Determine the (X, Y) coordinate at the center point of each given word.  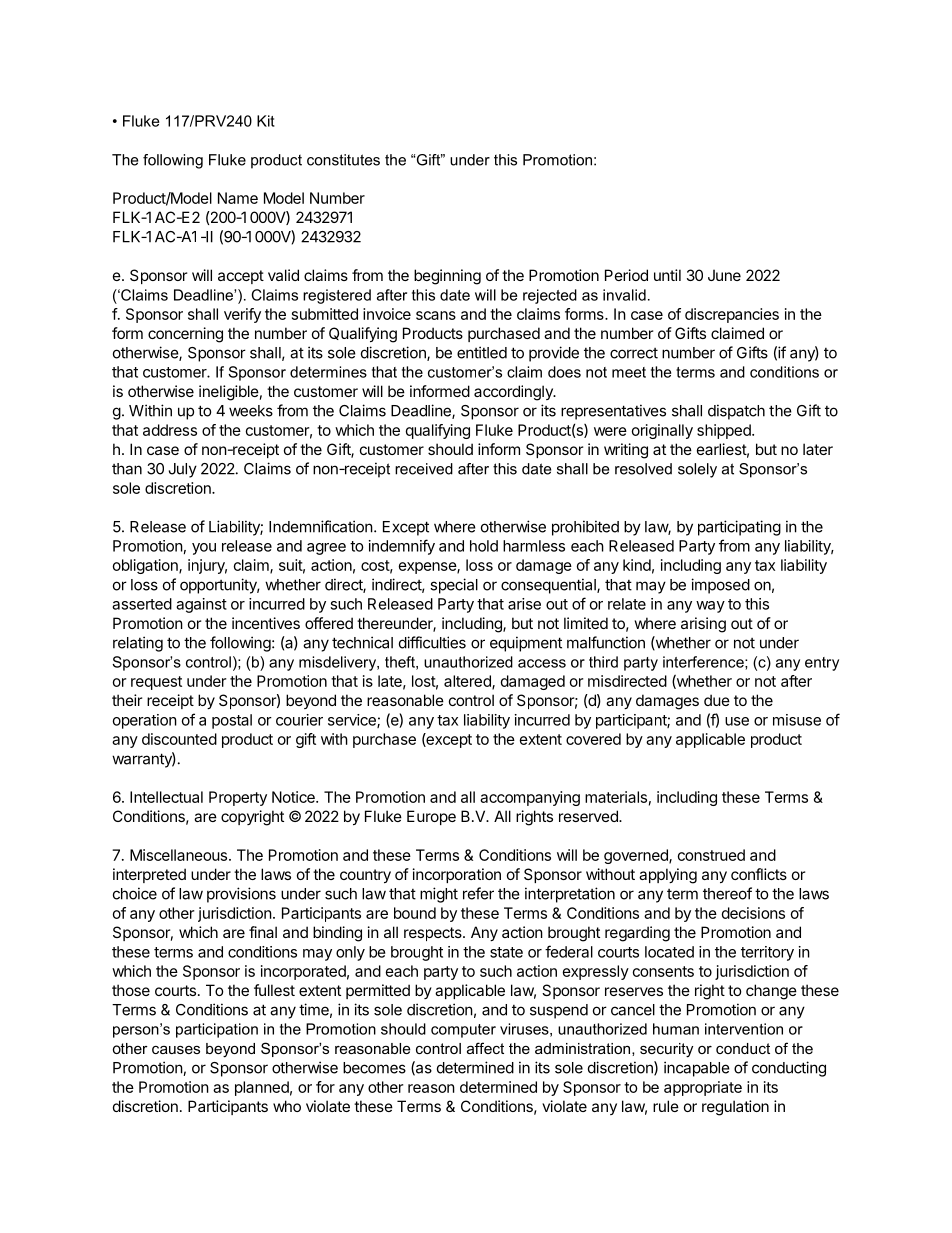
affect (485, 1048)
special (454, 586)
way (710, 607)
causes (176, 1050)
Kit (266, 121)
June (724, 275)
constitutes (343, 160)
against (201, 605)
